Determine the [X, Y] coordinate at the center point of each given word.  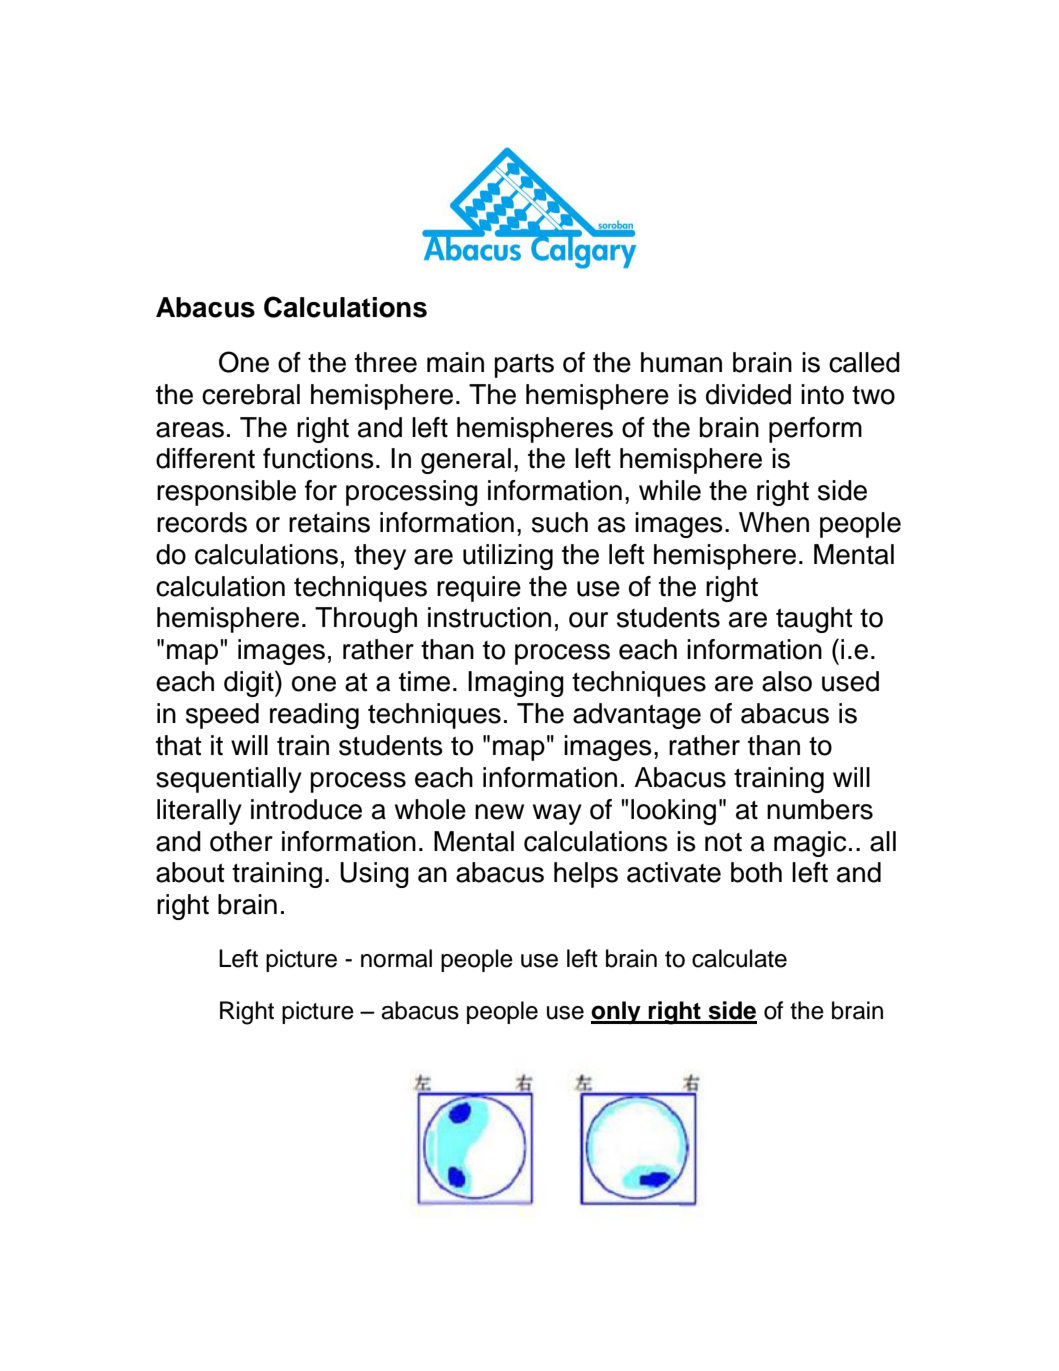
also [787, 681]
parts [524, 366]
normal [396, 958]
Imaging [516, 684]
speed [222, 716]
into [822, 394]
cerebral [251, 394]
